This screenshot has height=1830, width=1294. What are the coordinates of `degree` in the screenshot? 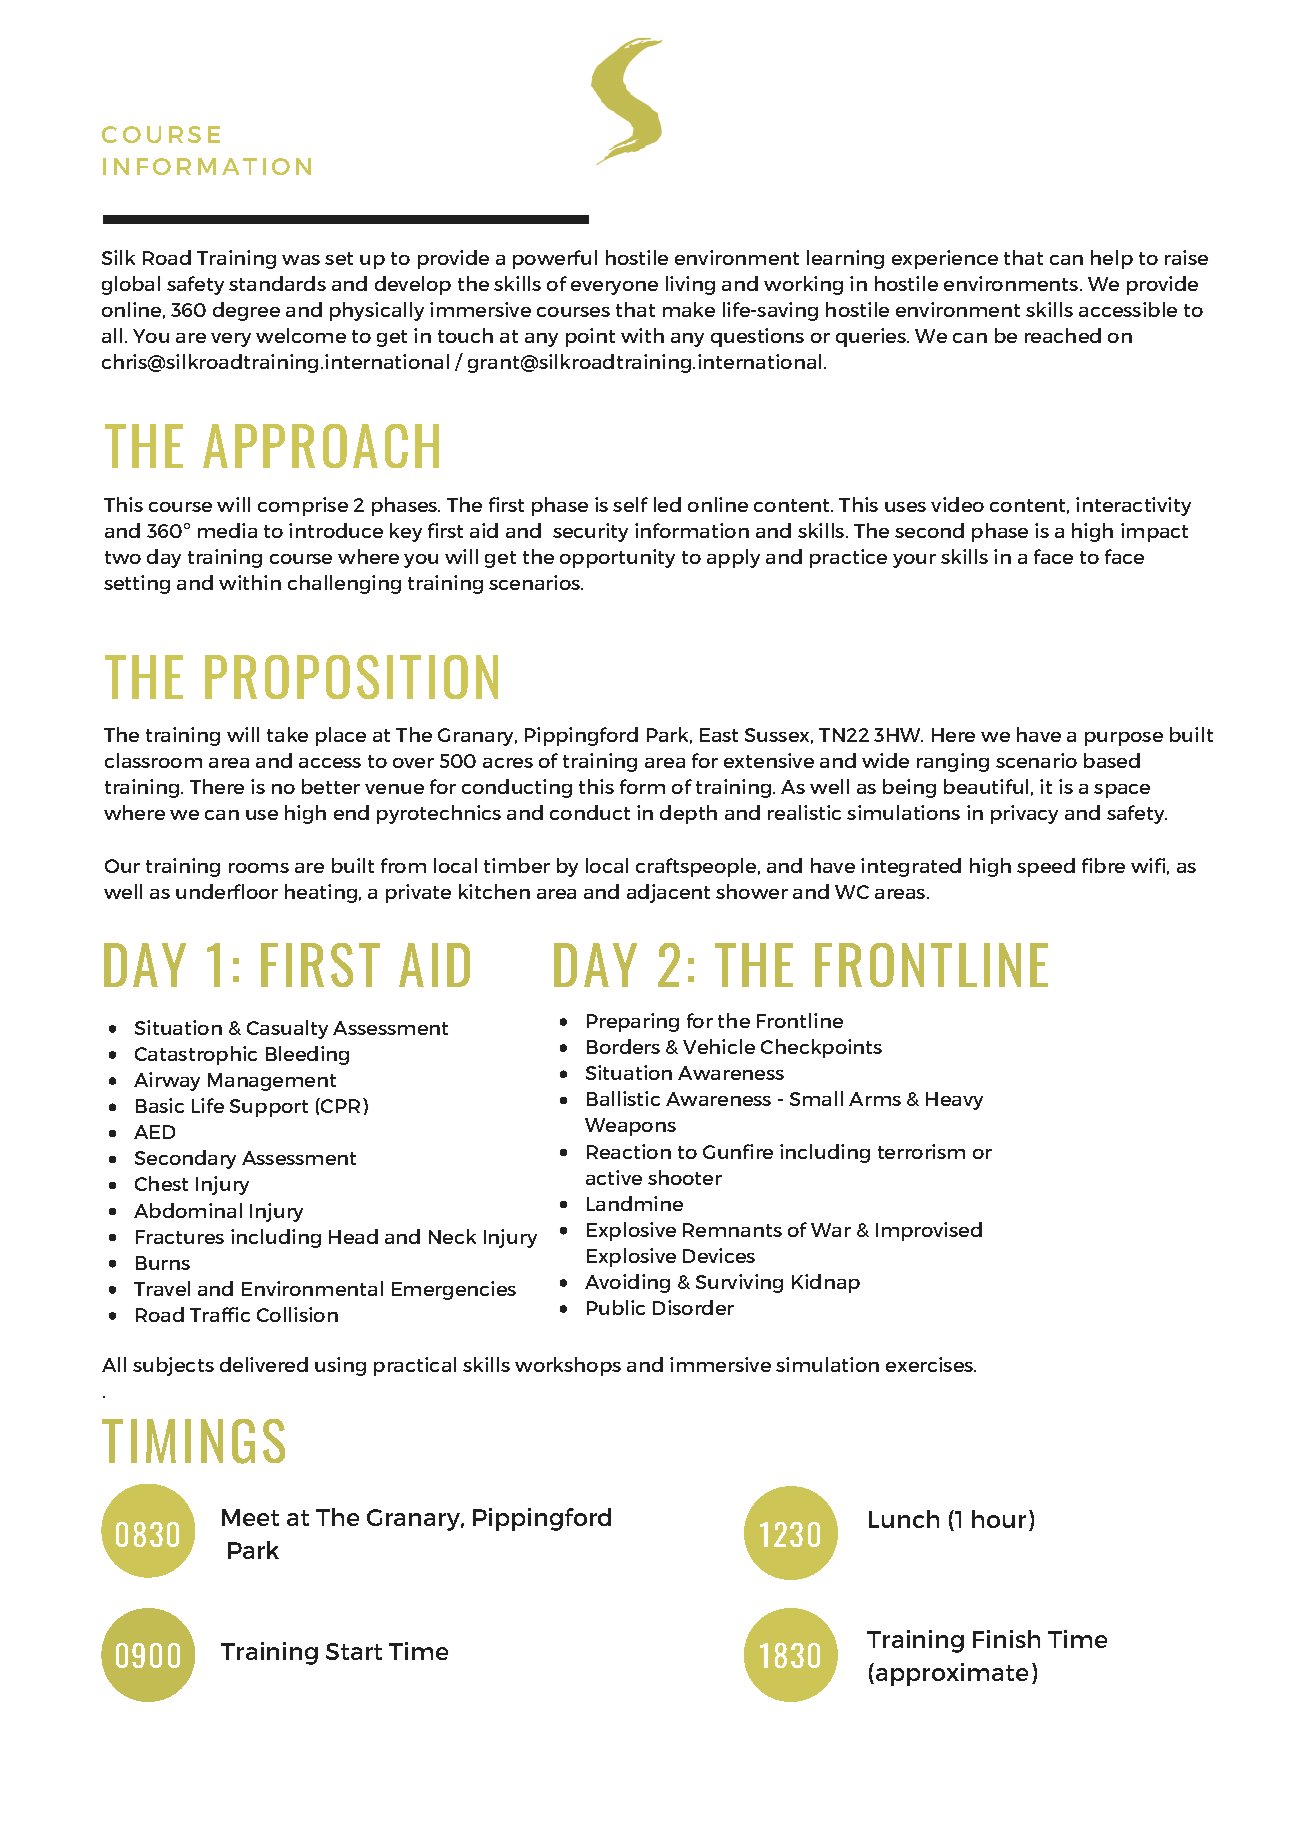 It's located at (246, 311).
